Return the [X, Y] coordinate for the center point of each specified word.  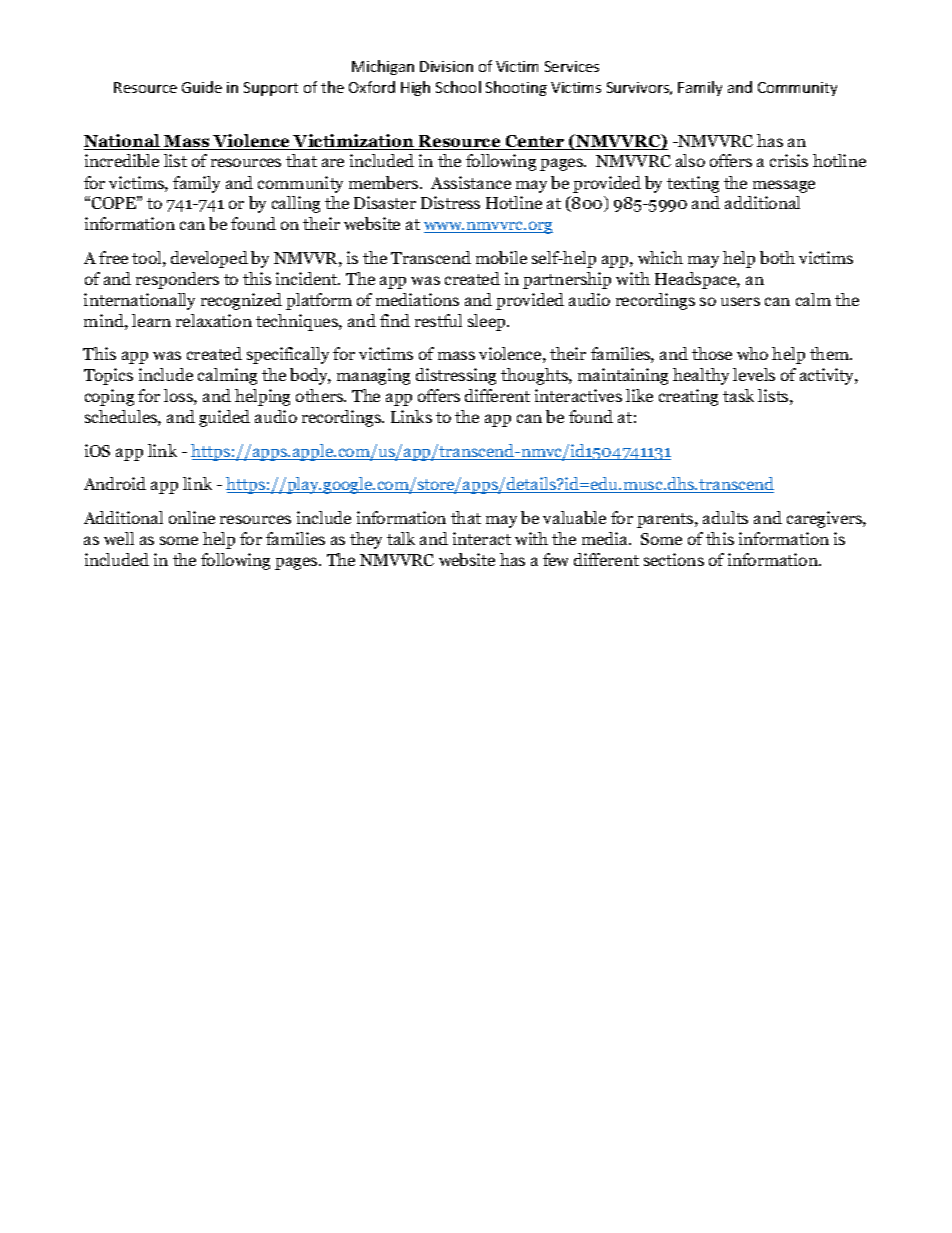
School [458, 87]
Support [271, 89]
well [119, 538]
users [740, 301]
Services [572, 66]
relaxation [214, 320]
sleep [488, 322]
